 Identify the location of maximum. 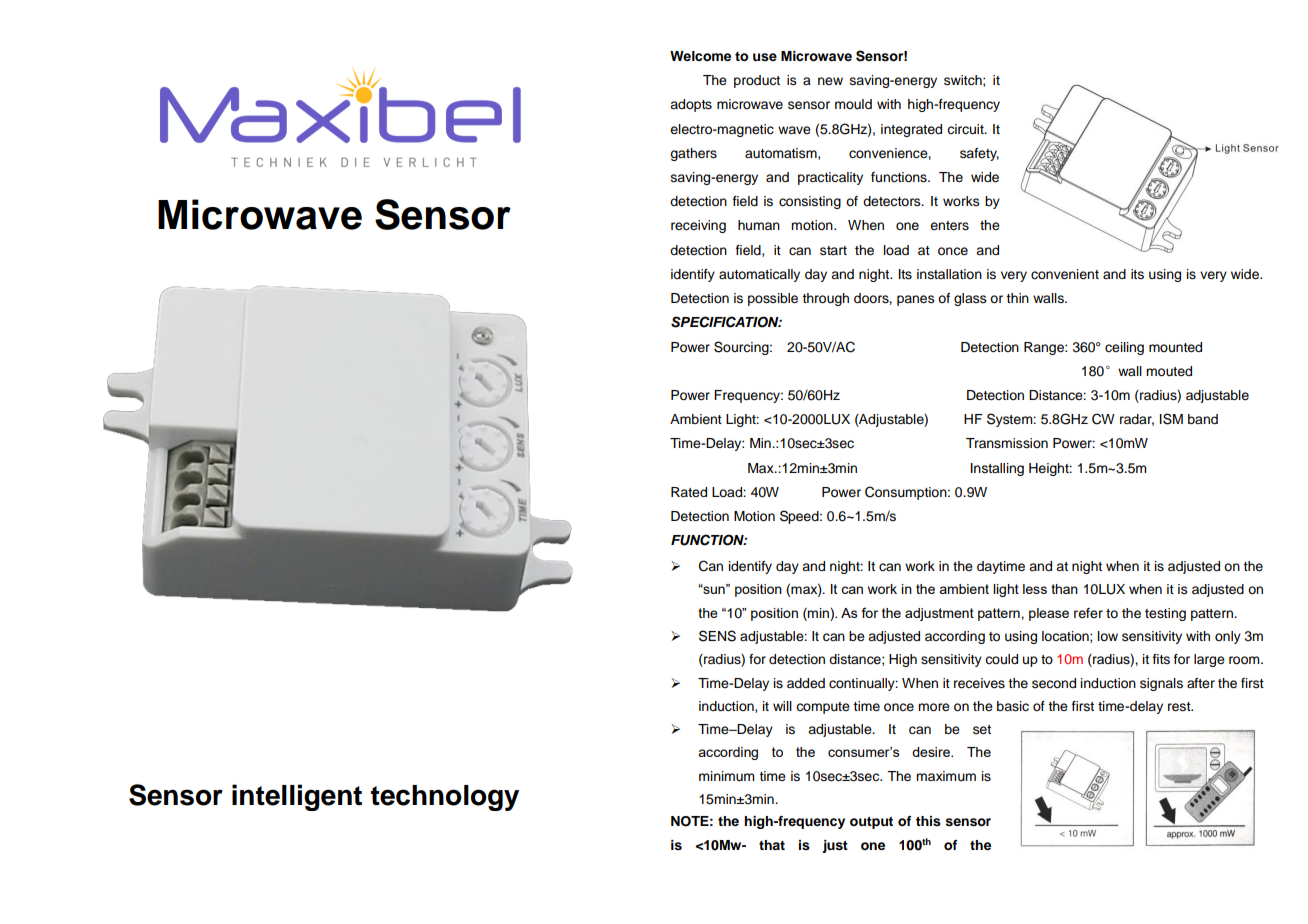
(946, 776).
